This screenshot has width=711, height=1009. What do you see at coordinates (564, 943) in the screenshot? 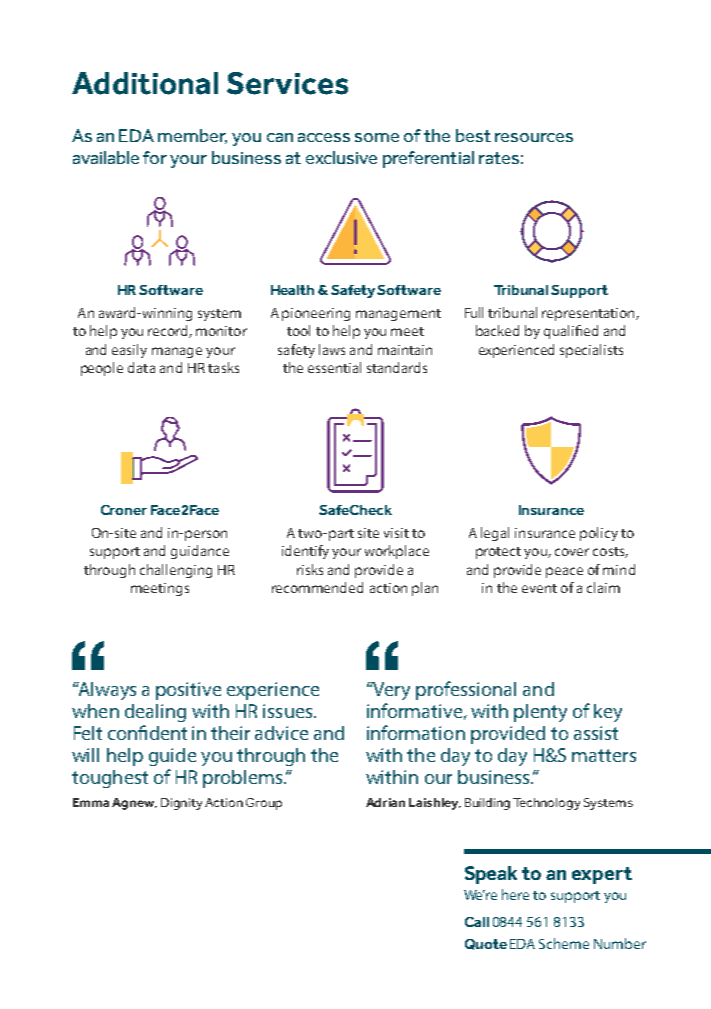
I see `Scheme` at bounding box center [564, 943].
